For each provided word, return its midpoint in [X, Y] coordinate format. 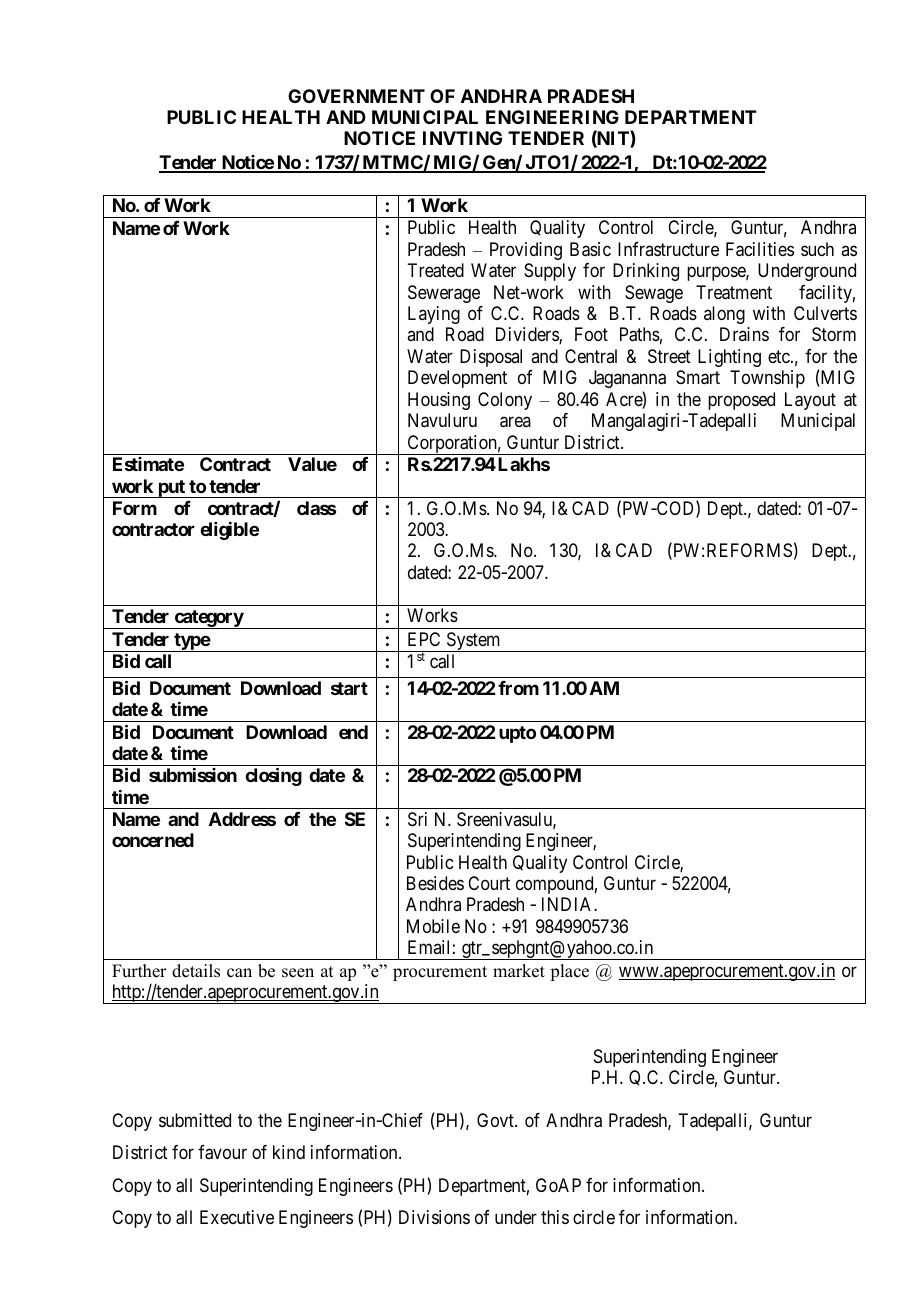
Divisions [434, 1217]
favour [222, 1152]
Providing [526, 251]
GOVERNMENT [356, 96]
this [555, 1217]
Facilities [760, 249]
